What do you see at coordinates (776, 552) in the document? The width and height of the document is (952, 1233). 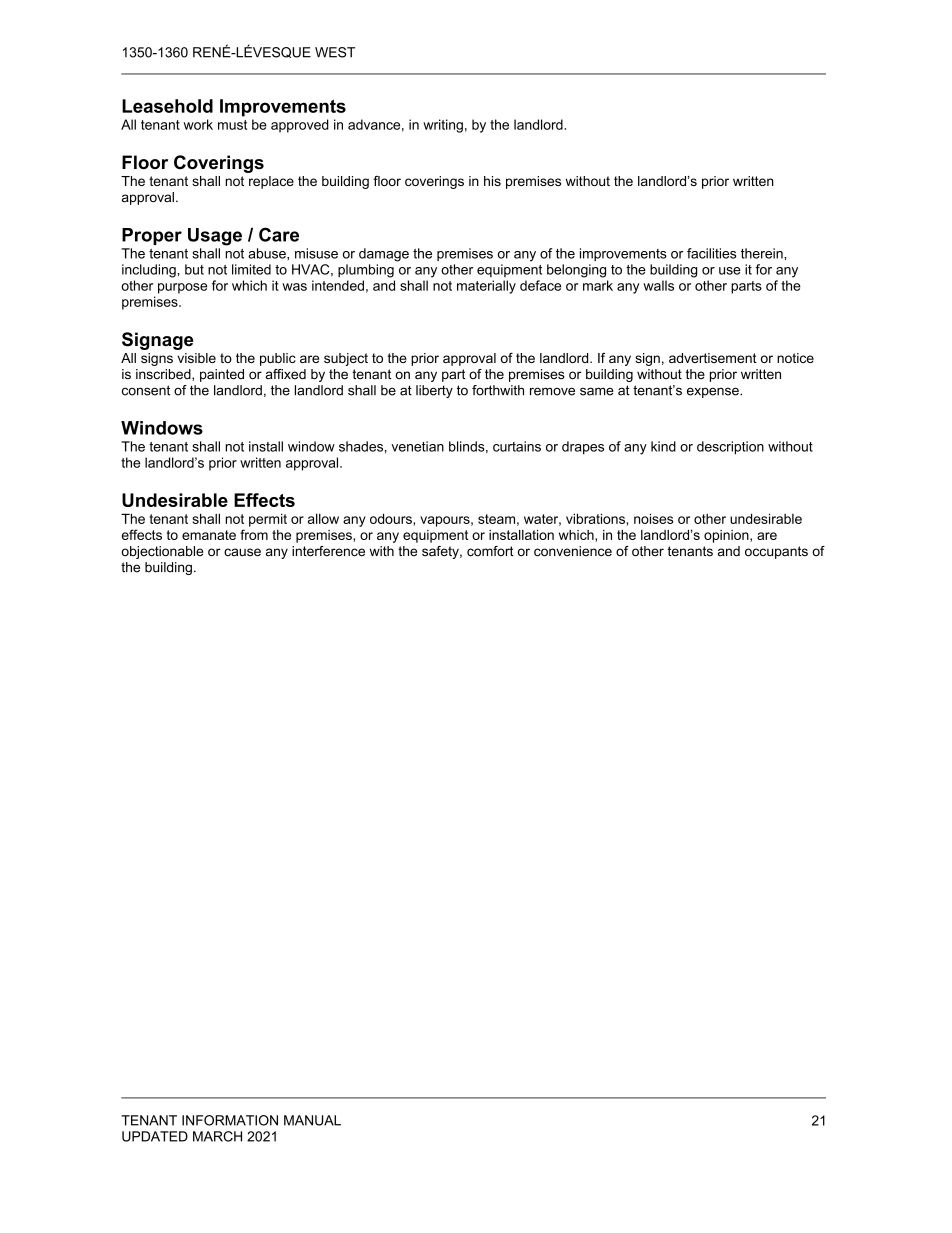 I see `occupants` at bounding box center [776, 552].
